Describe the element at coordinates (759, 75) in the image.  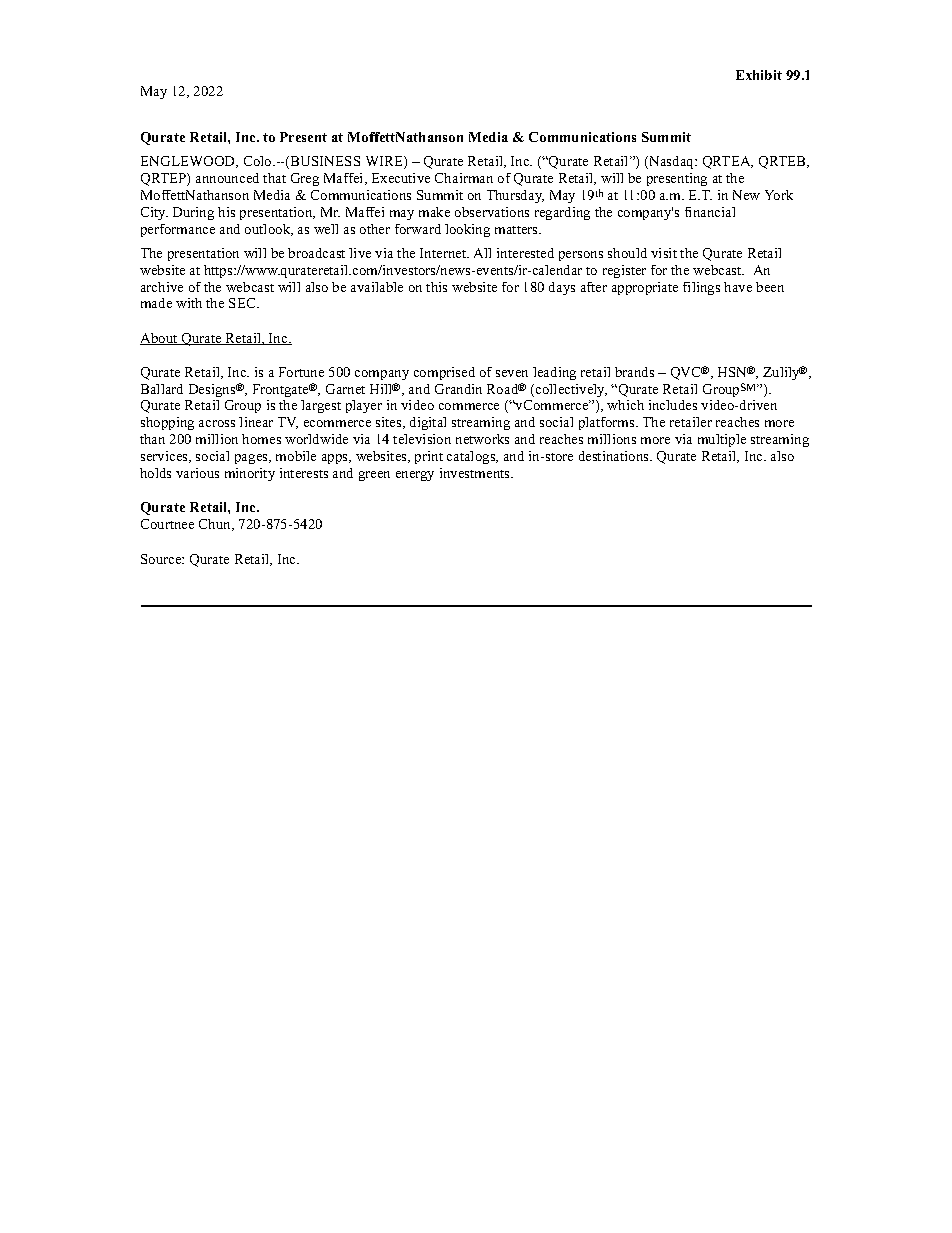
I see `Exhibit` at that location.
